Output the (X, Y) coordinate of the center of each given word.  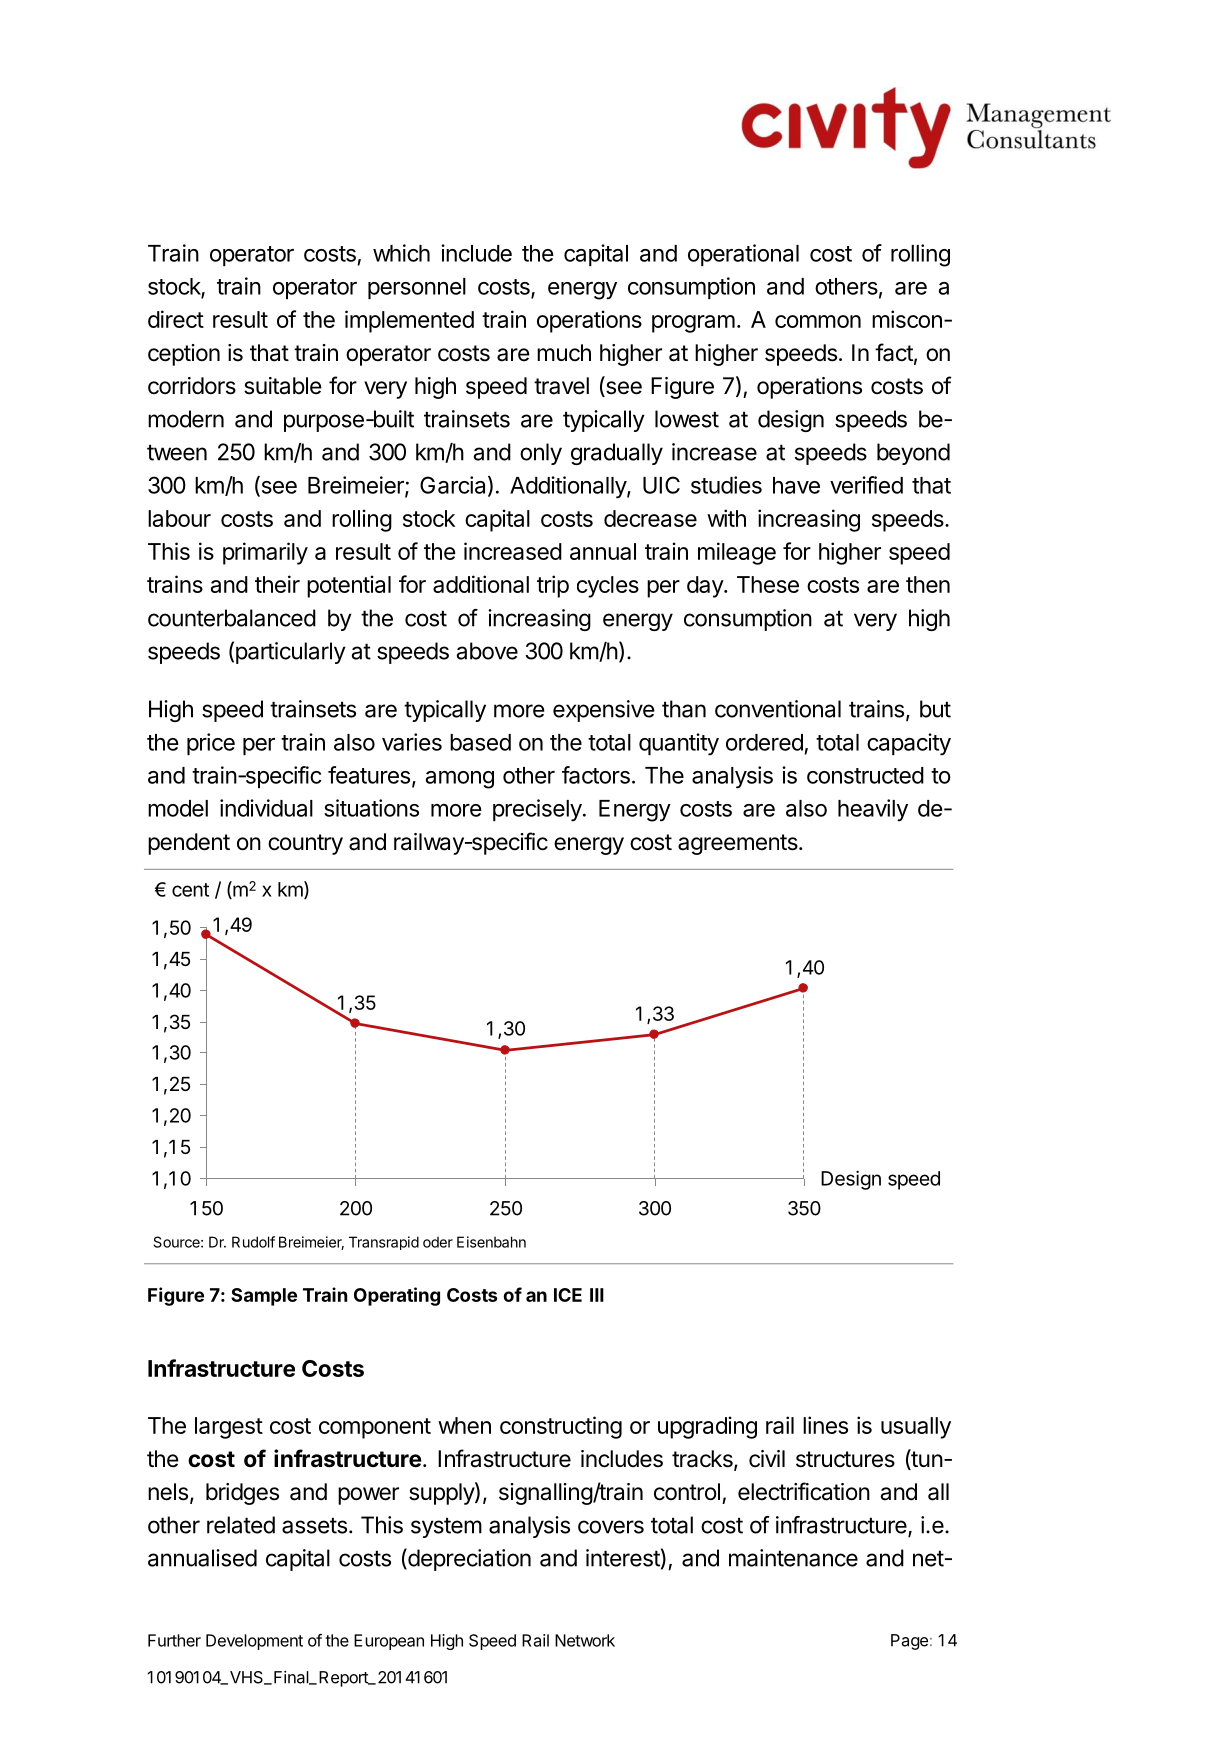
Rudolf (253, 1242)
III (597, 1295)
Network (585, 1640)
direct (176, 319)
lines (825, 1425)
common (818, 321)
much (564, 353)
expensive (603, 711)
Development (254, 1642)
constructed (865, 775)
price (211, 744)
